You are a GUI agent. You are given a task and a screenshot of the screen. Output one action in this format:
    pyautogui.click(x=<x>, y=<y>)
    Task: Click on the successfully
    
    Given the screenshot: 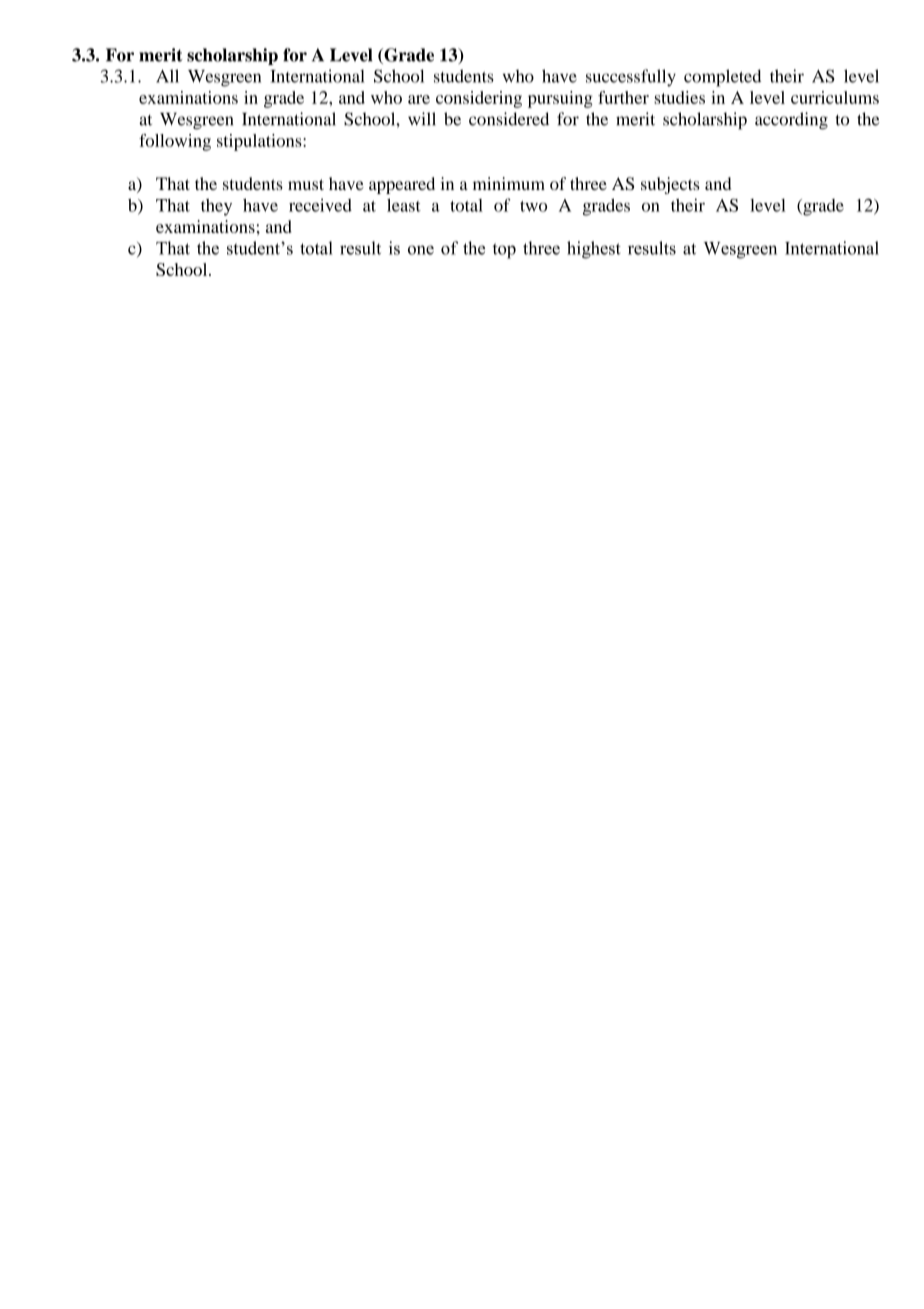 What is the action you would take?
    pyautogui.click(x=631, y=78)
